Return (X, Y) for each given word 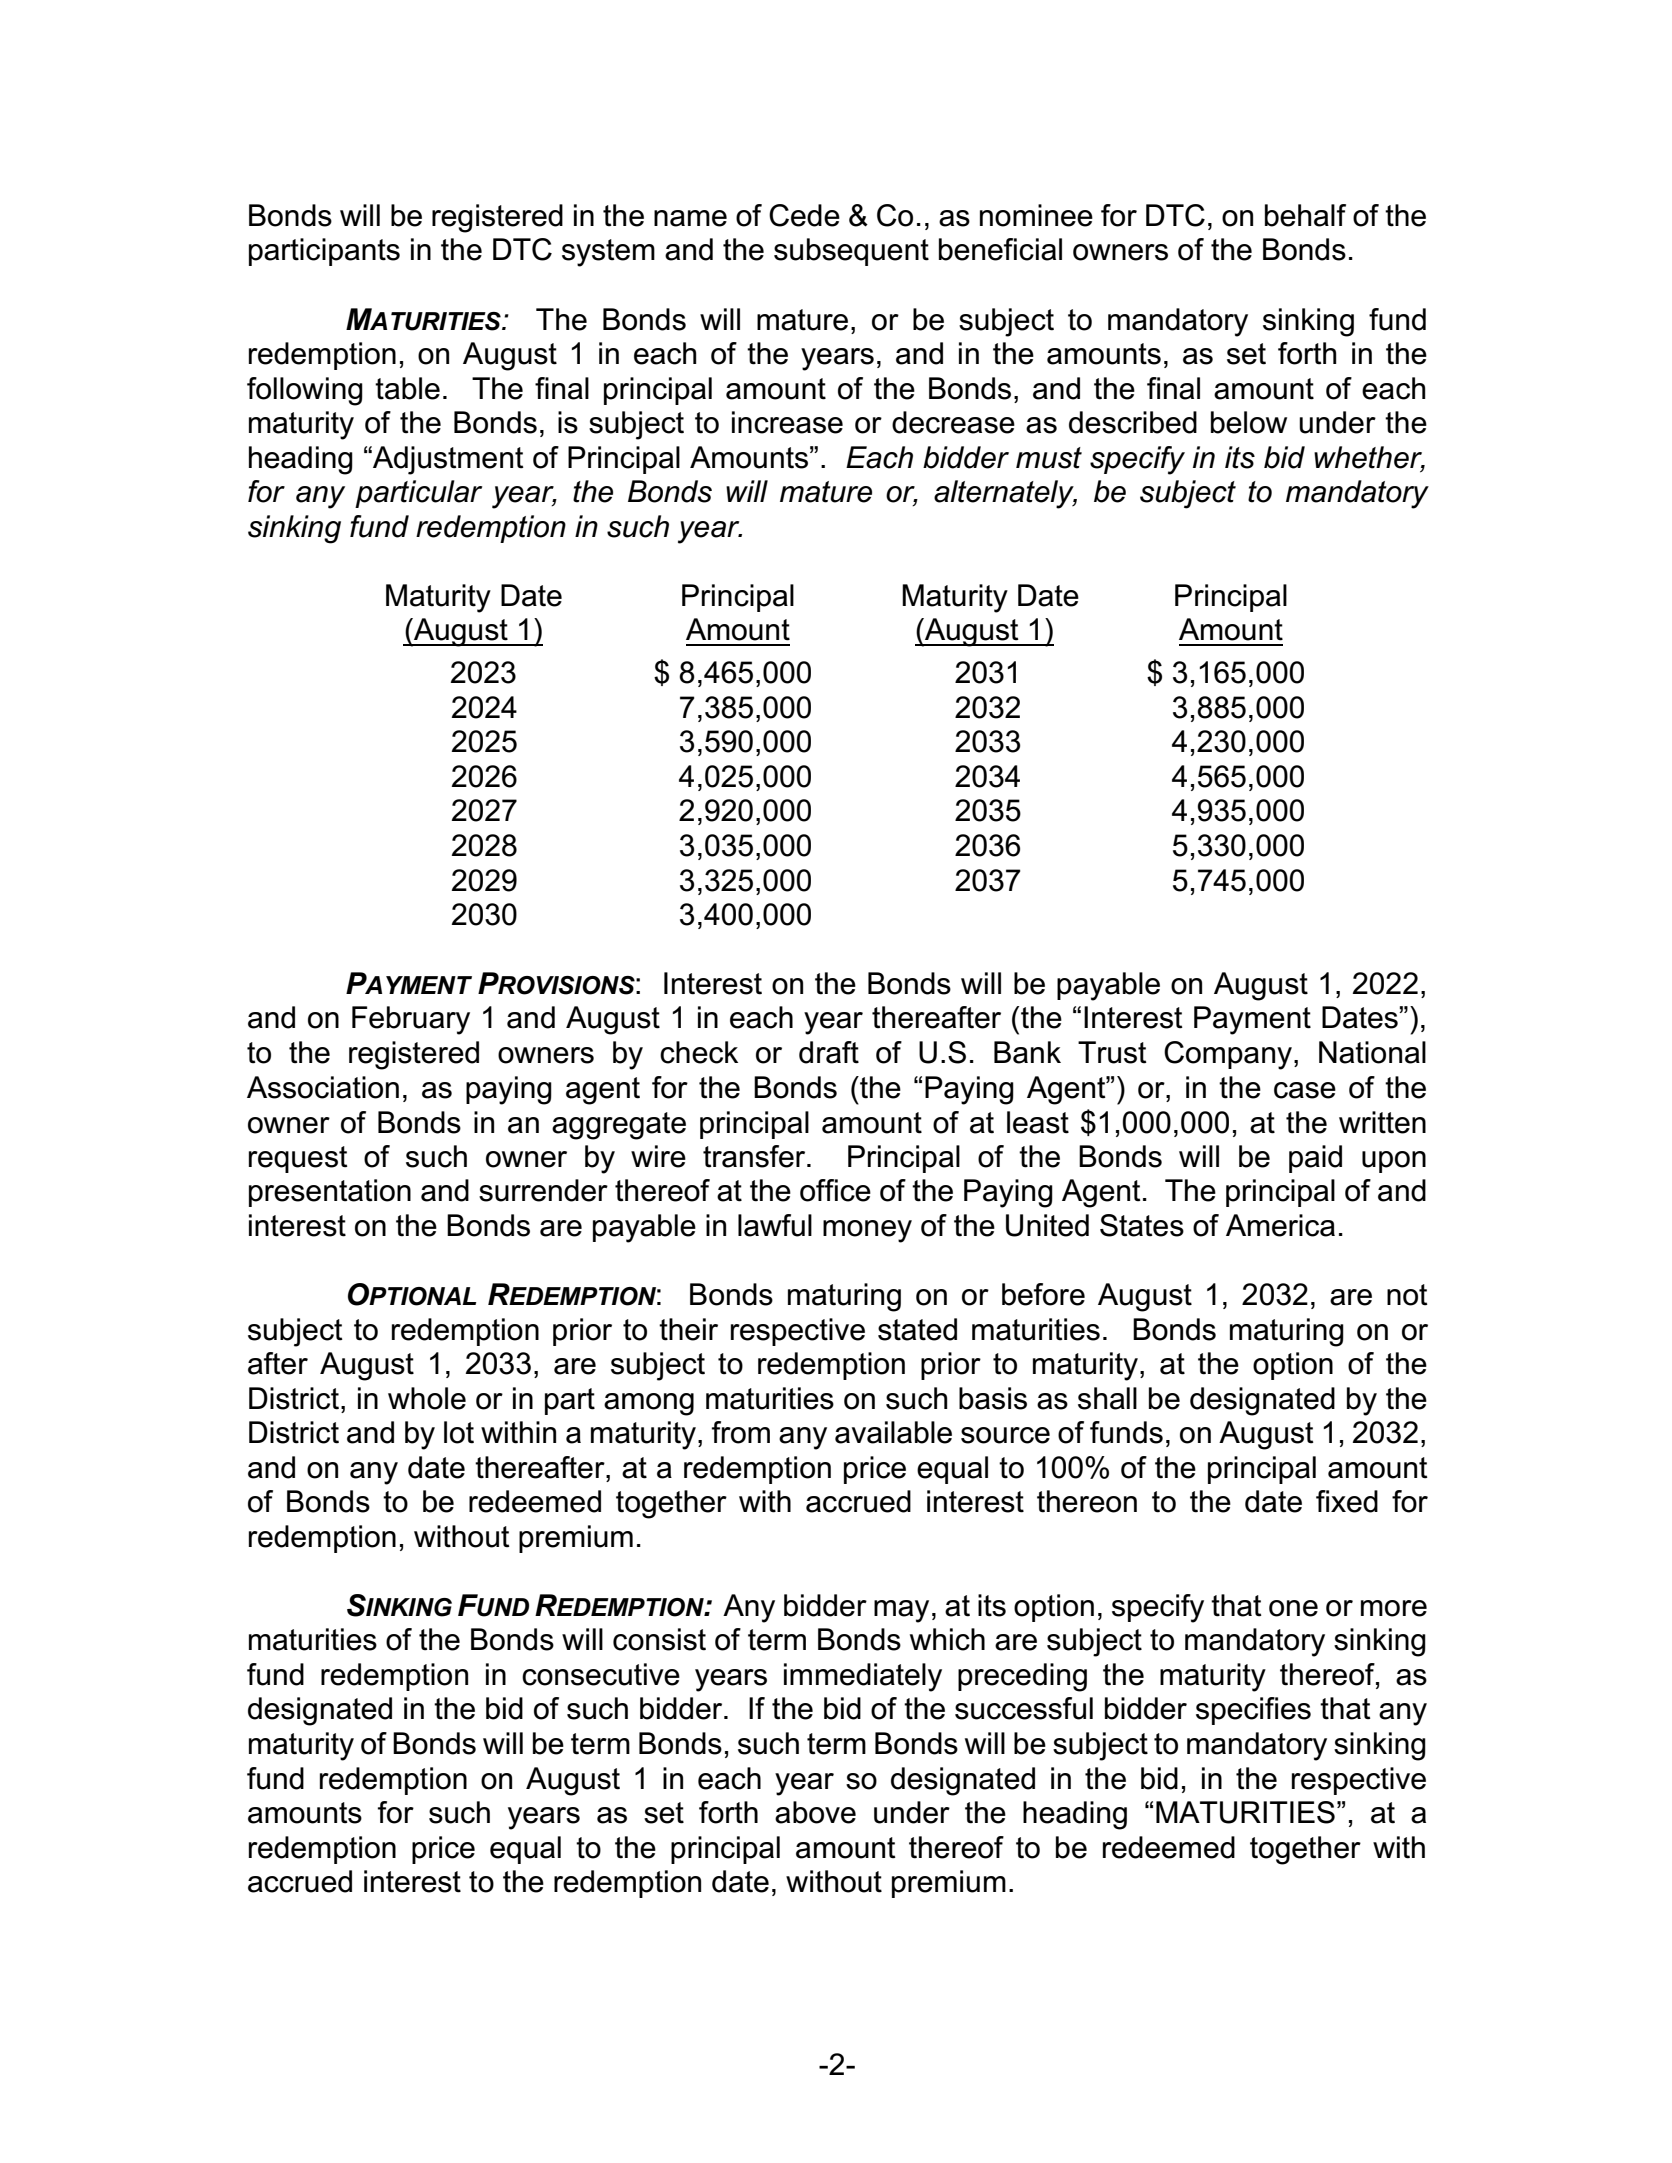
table (407, 388)
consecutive (601, 1674)
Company (1228, 1055)
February (411, 1020)
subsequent (851, 252)
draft (829, 1052)
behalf (1305, 215)
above (815, 1812)
